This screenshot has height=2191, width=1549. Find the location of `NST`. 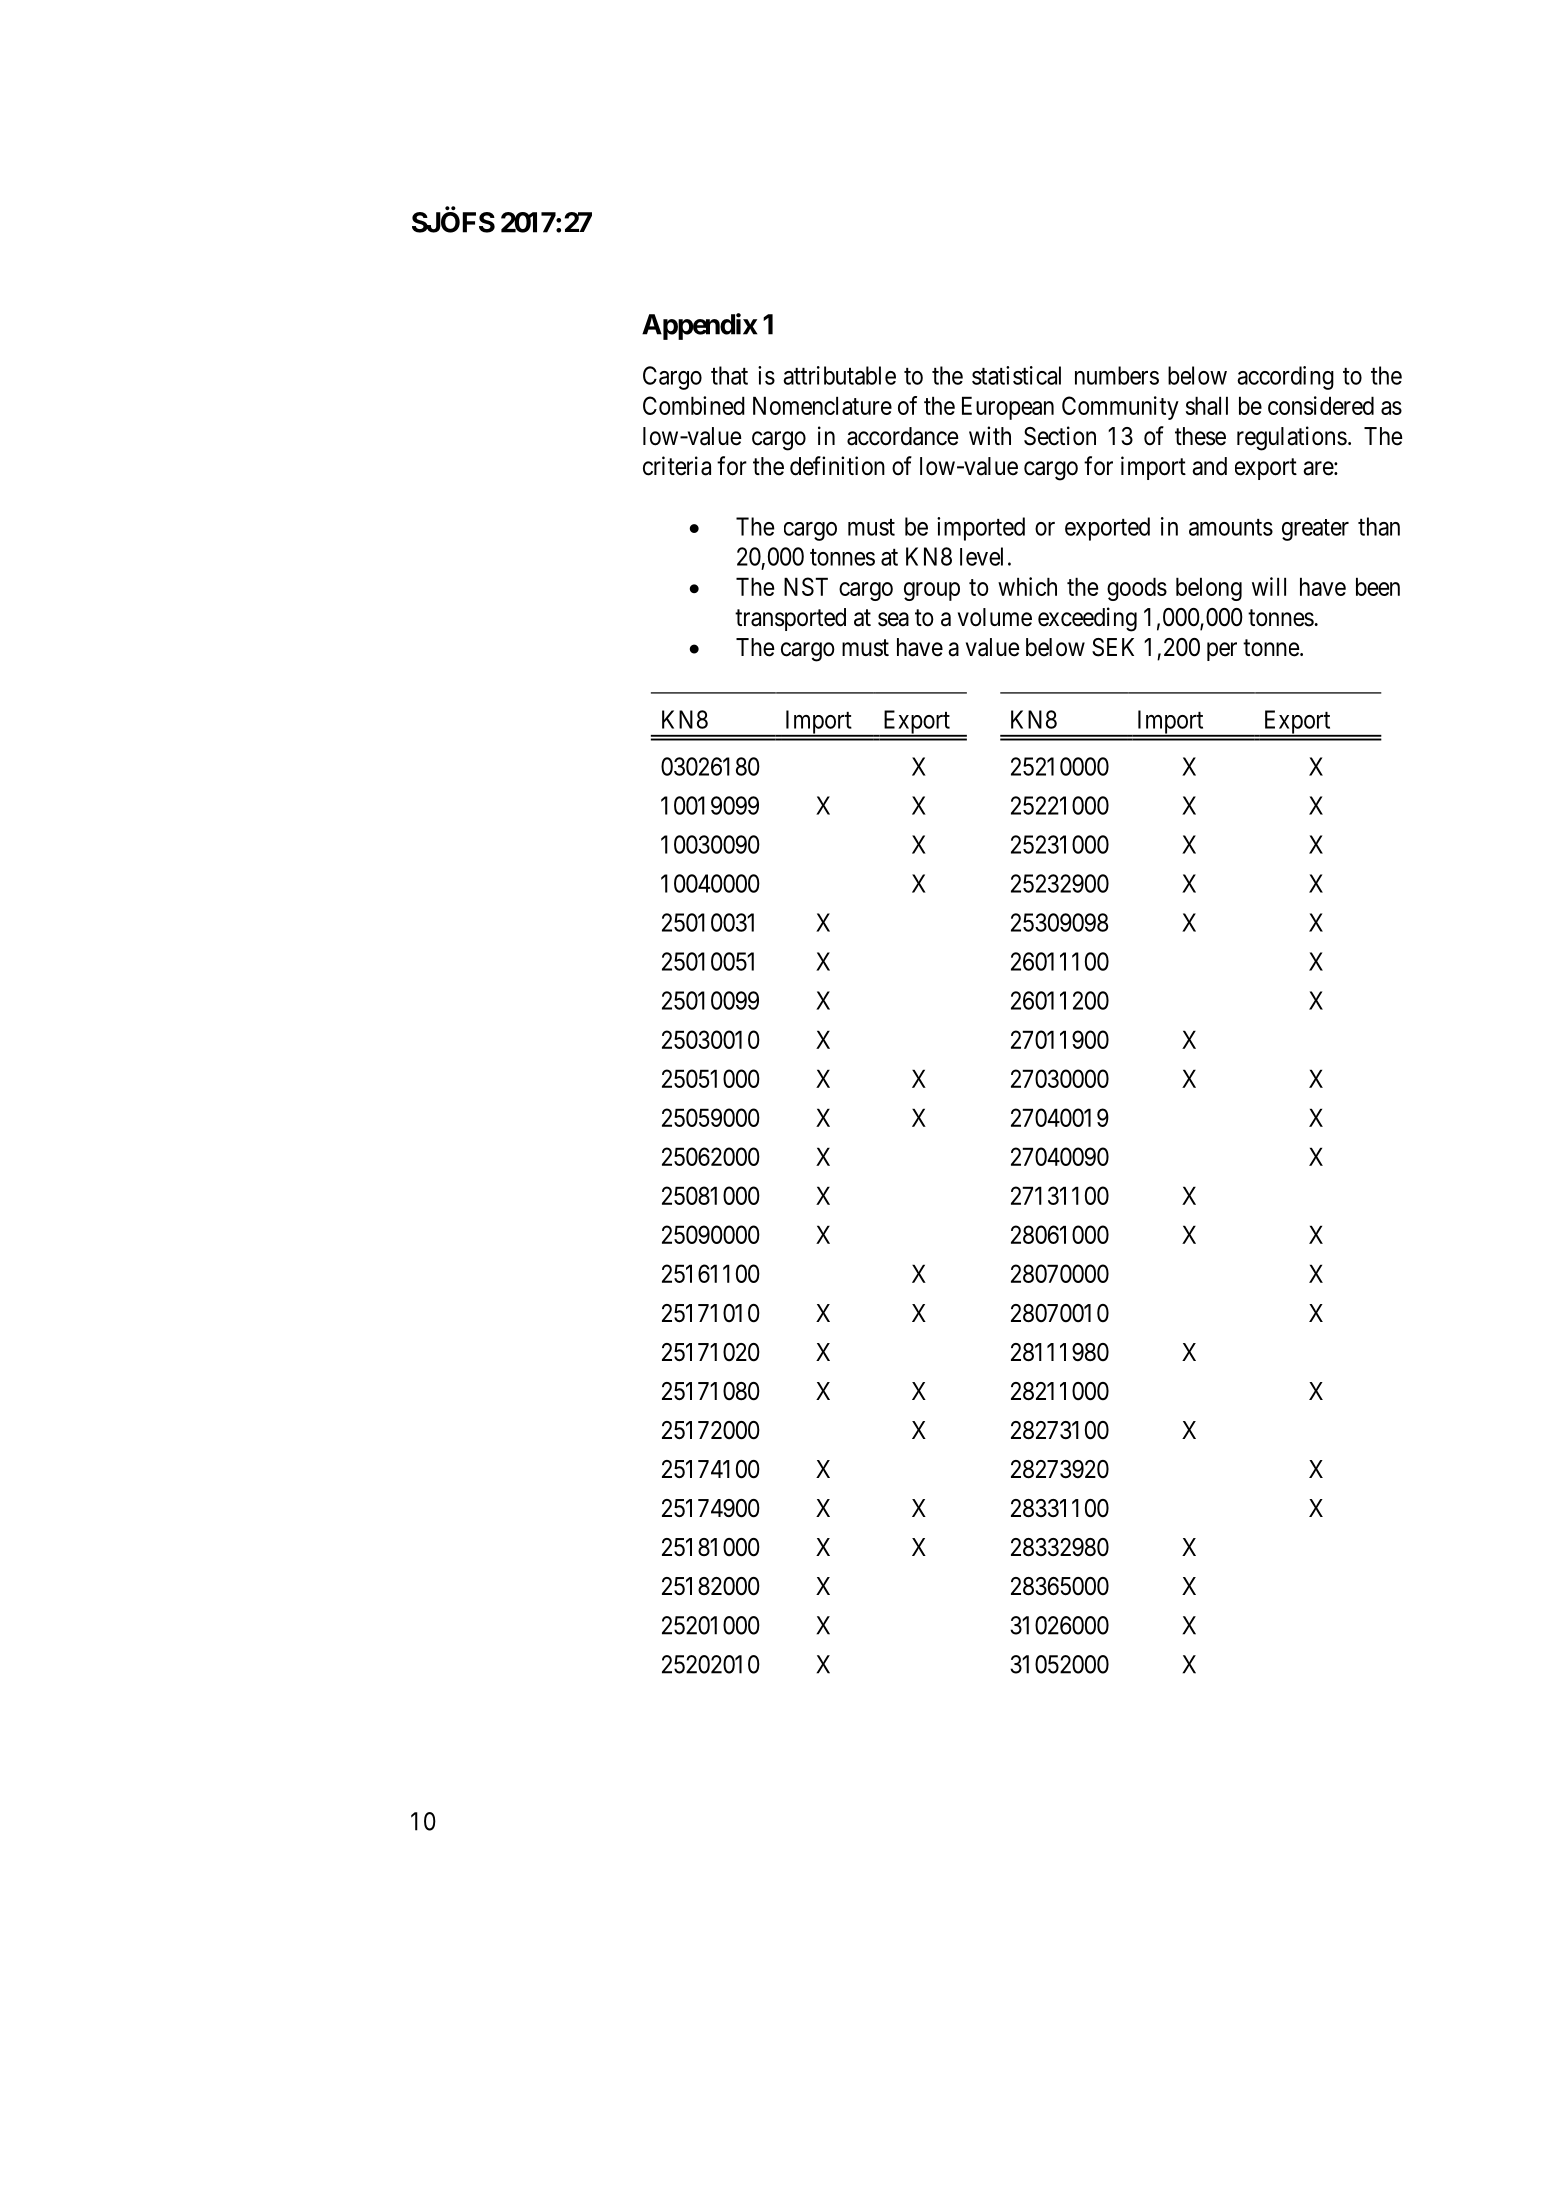

NST is located at coordinates (806, 586).
